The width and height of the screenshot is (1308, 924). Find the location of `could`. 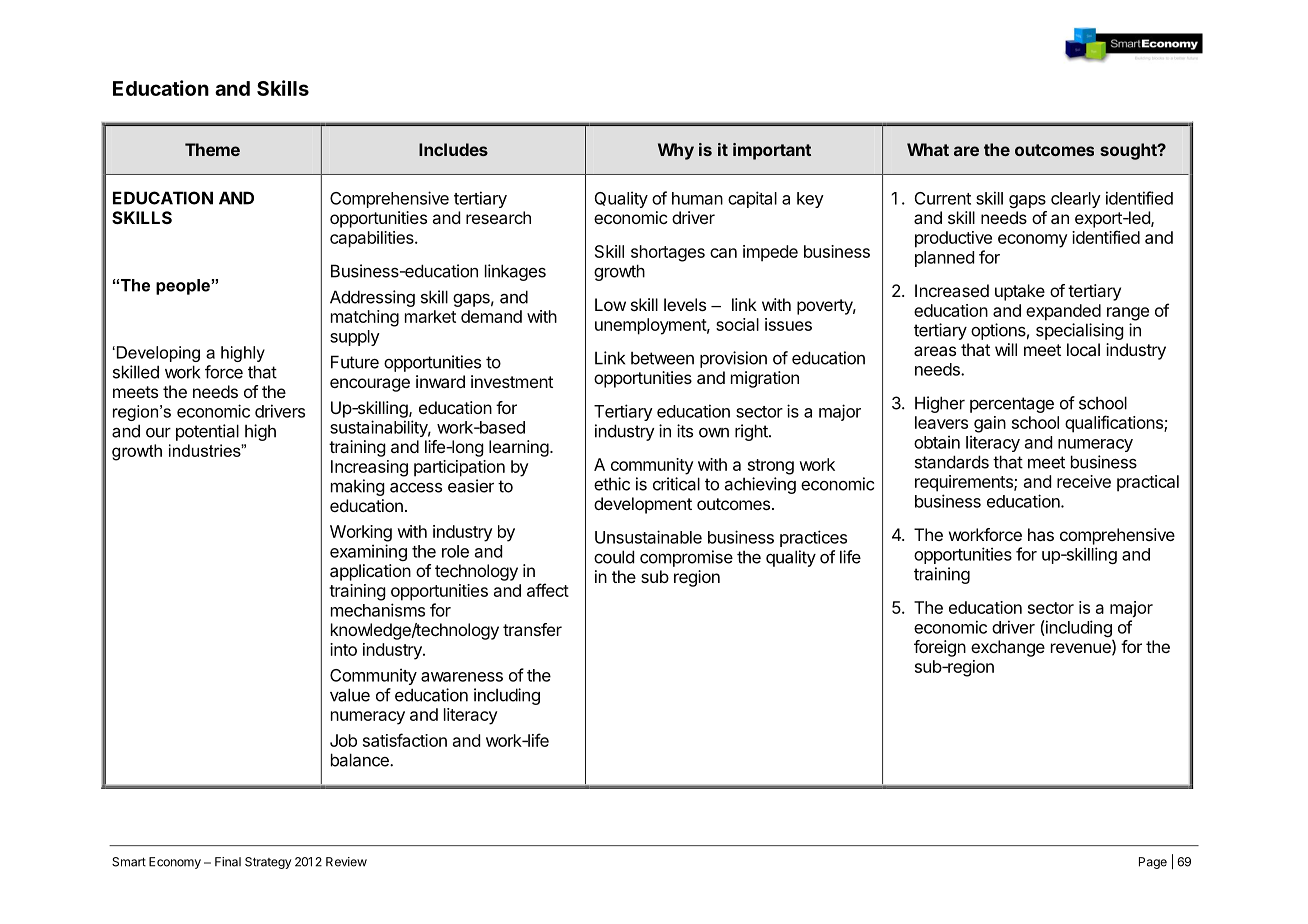

could is located at coordinates (614, 557).
